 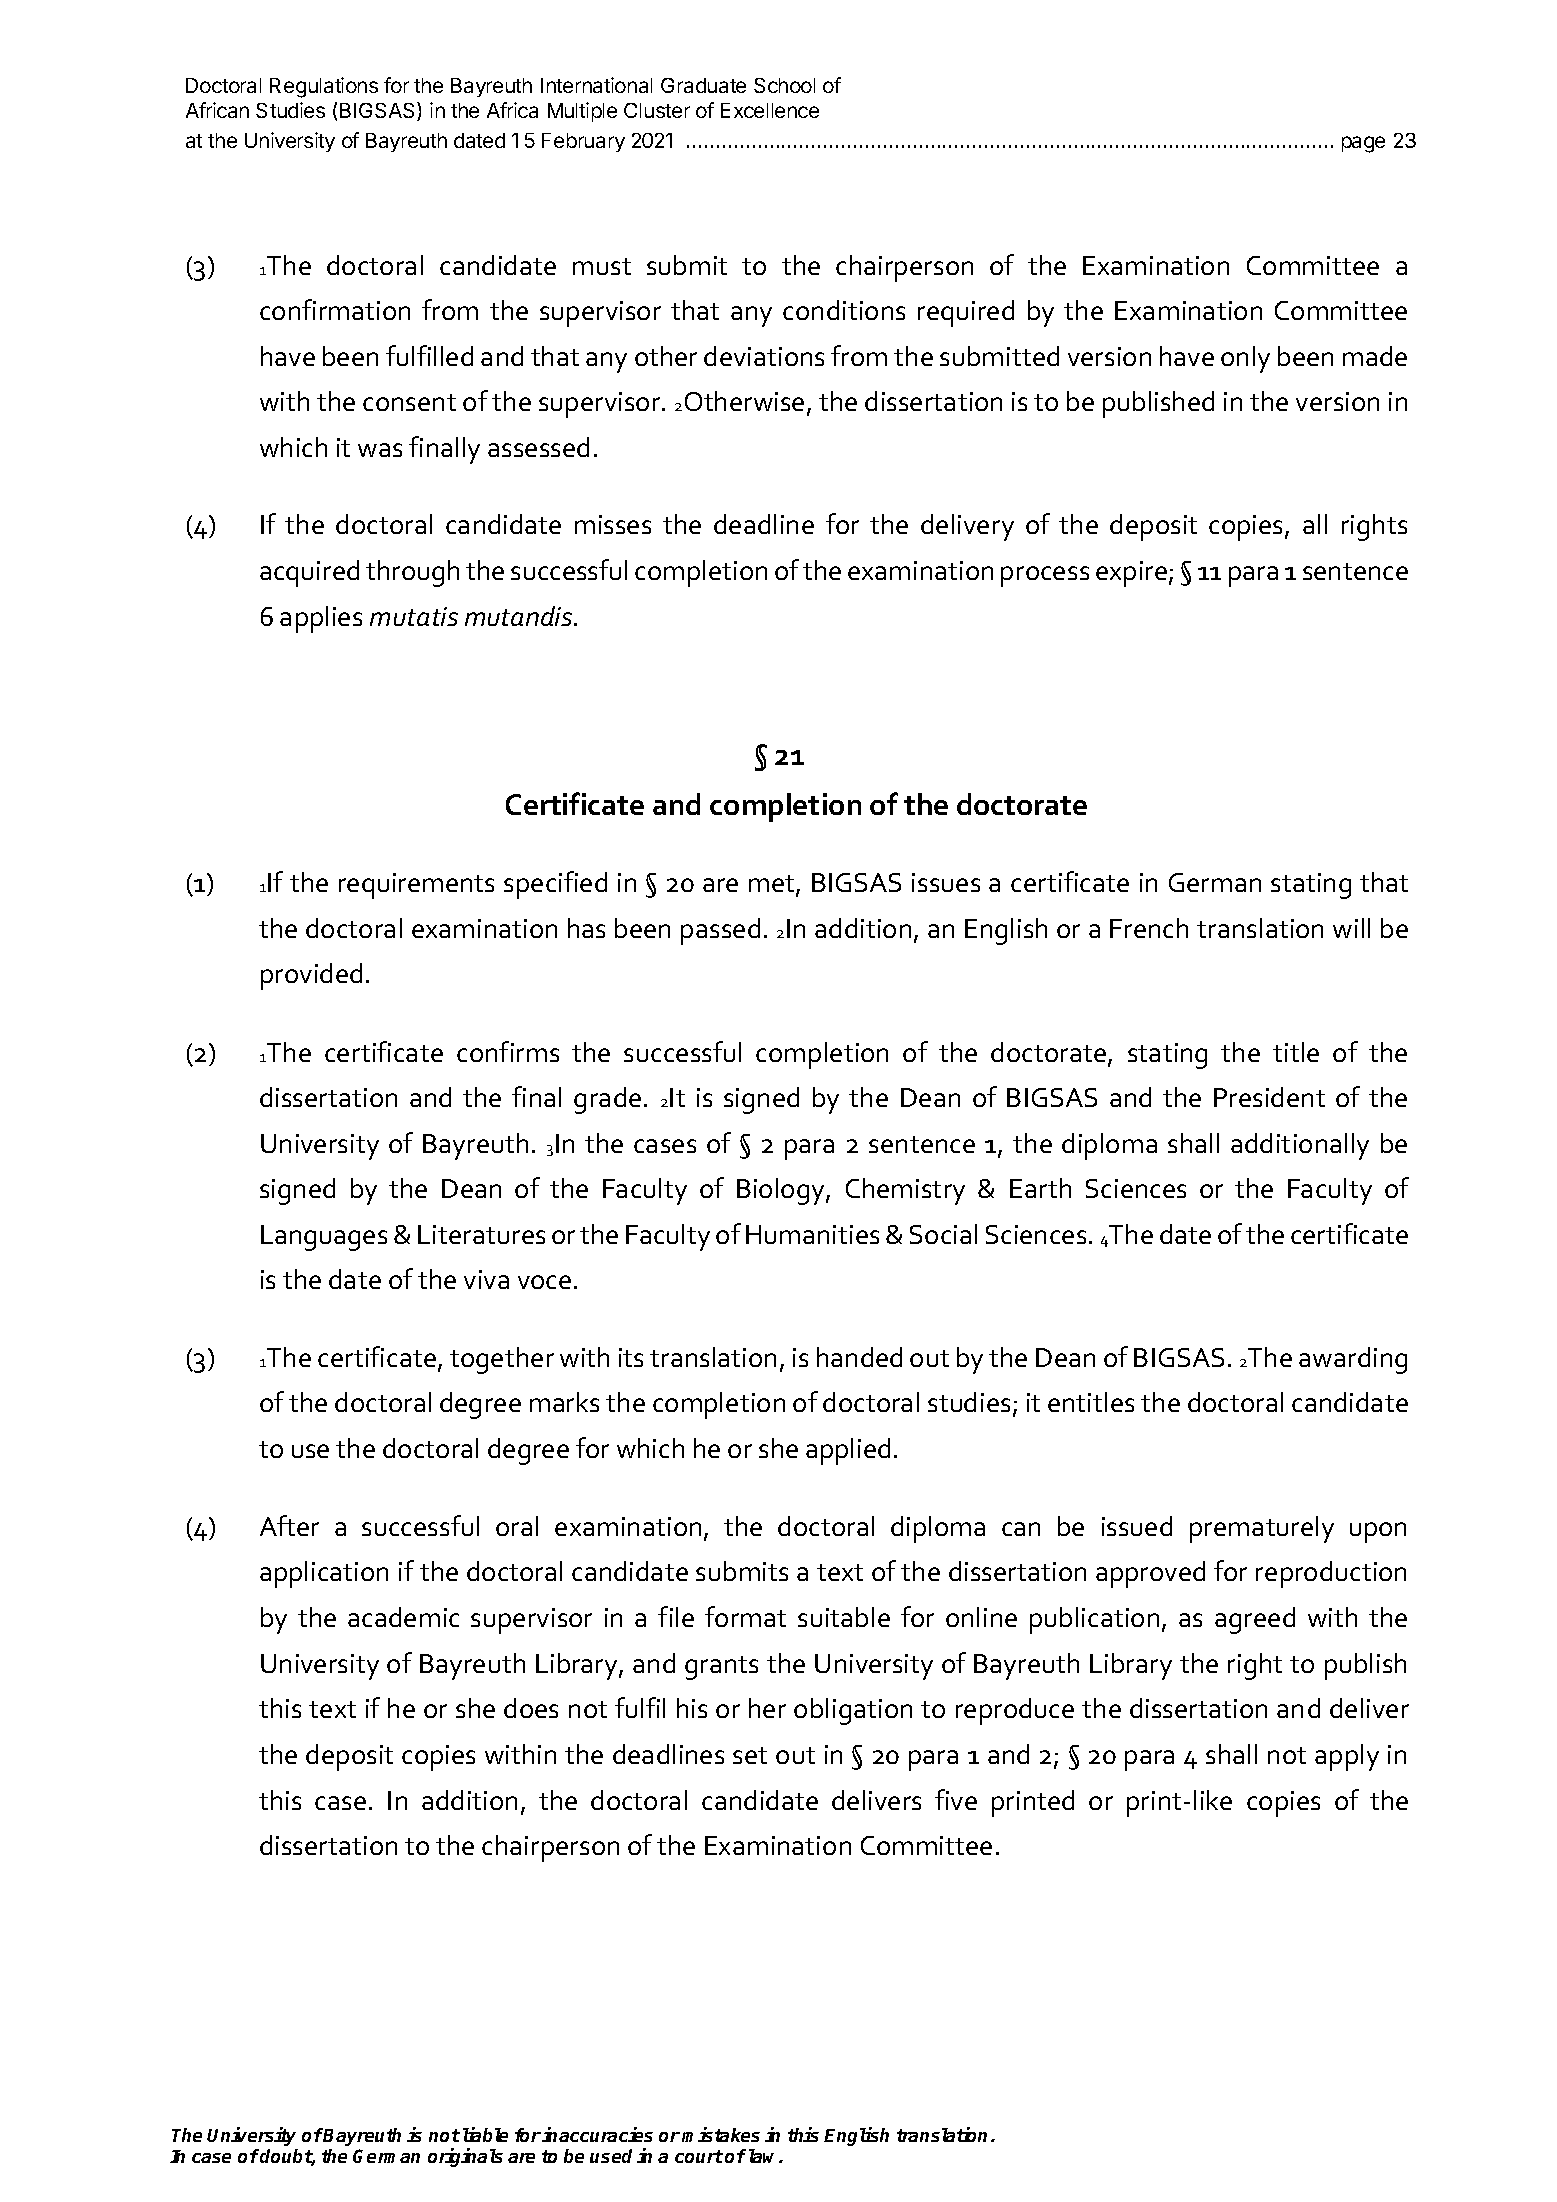 I want to click on together, so click(x=502, y=1360).
